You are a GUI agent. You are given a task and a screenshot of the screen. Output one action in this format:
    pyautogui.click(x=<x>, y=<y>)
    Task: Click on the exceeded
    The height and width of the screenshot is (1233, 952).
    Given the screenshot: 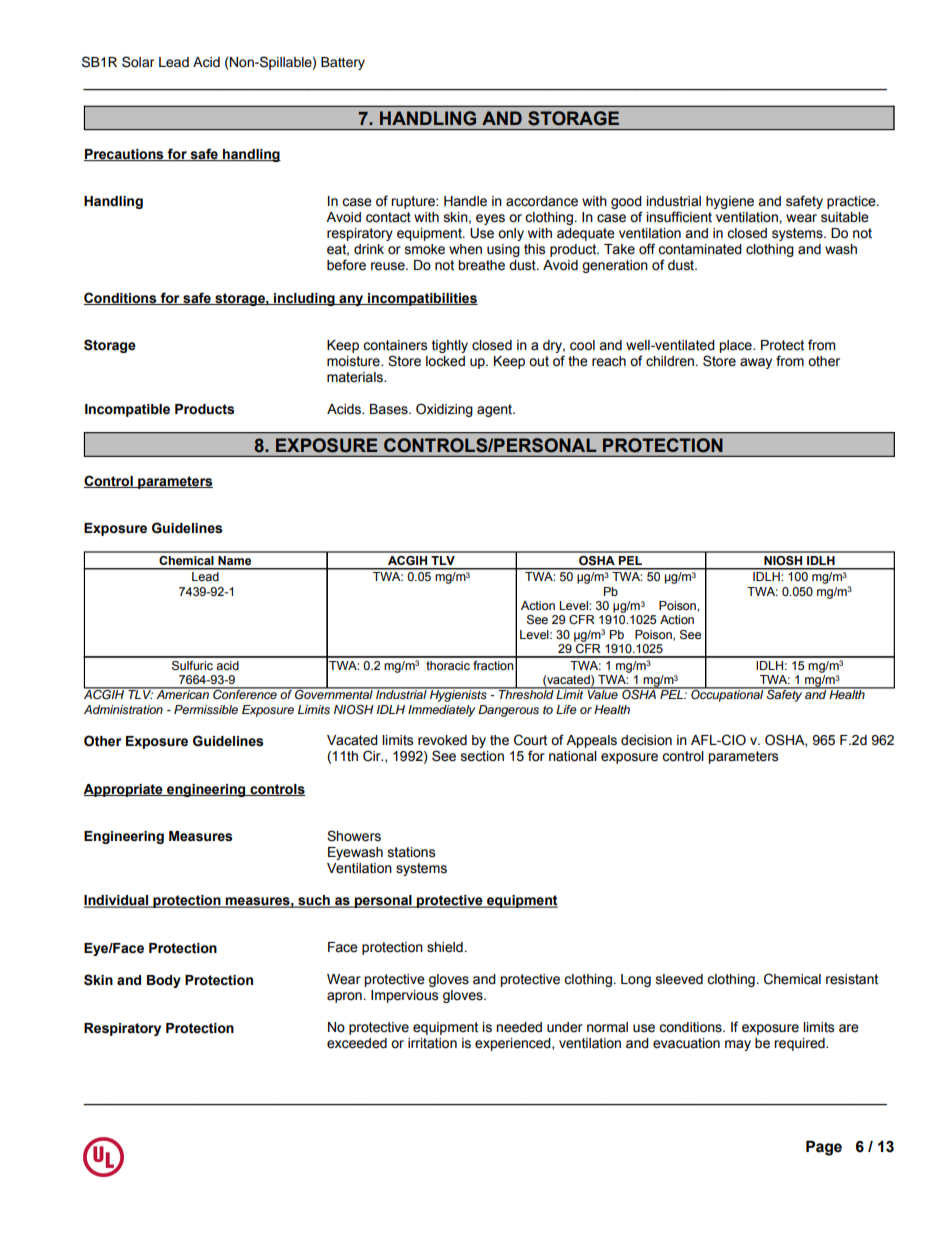 What is the action you would take?
    pyautogui.click(x=357, y=1043)
